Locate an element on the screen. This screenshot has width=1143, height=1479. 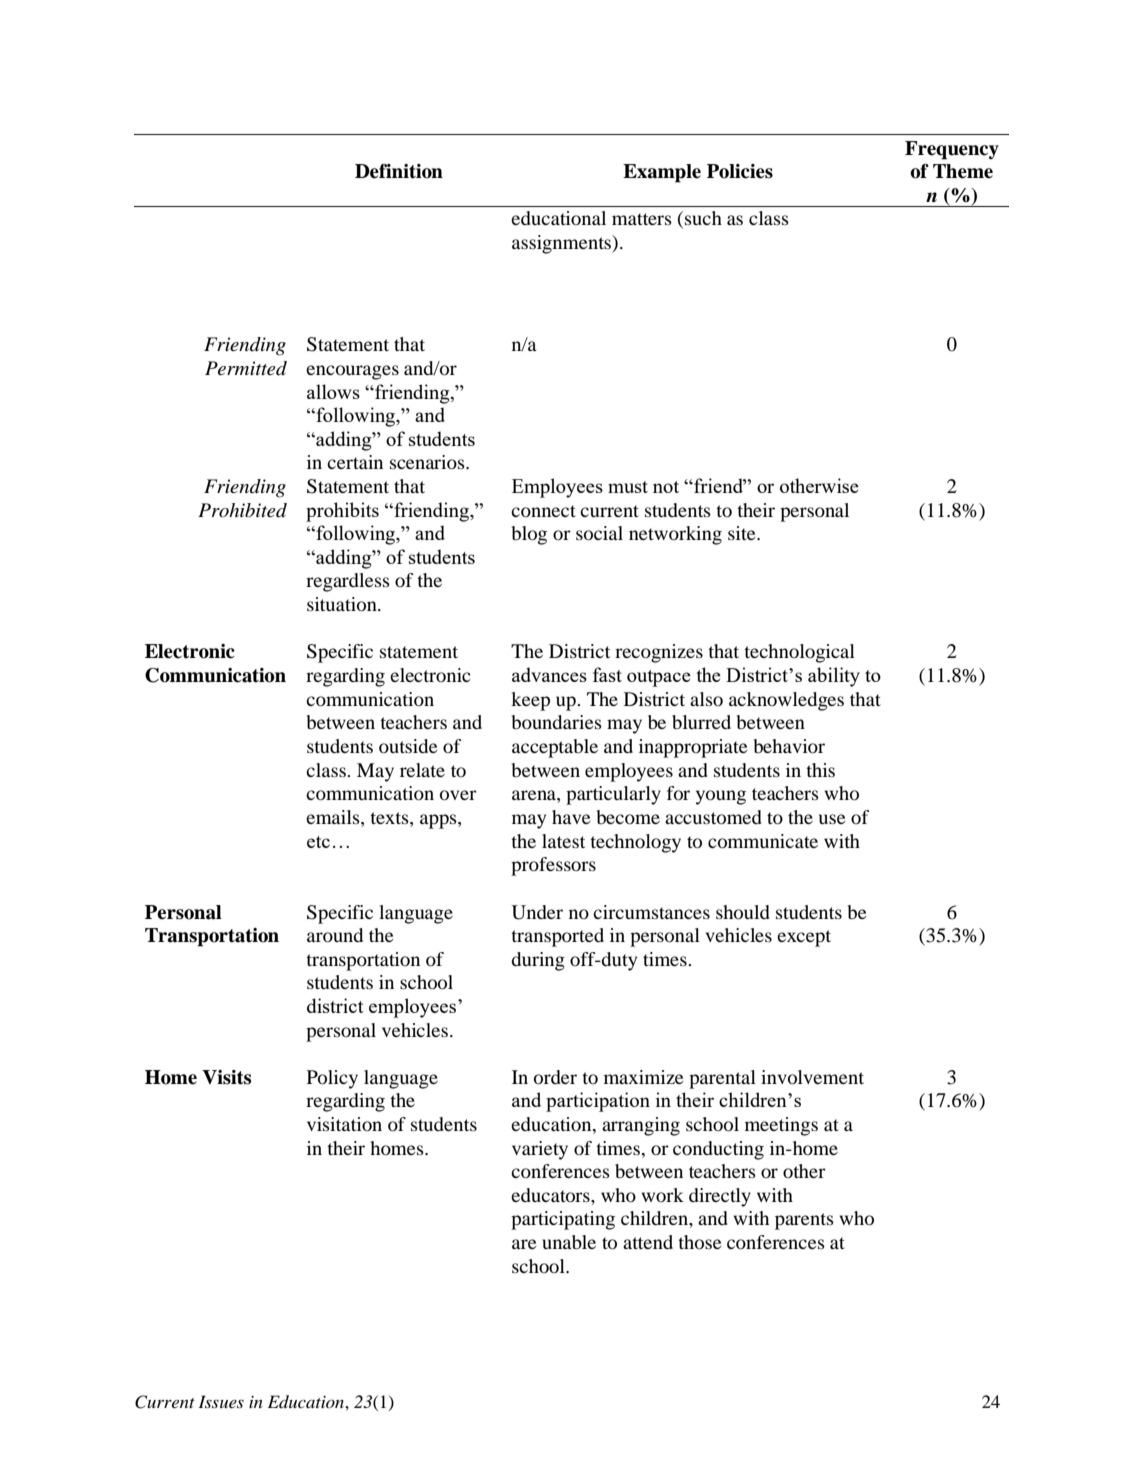
technological is located at coordinates (799, 653).
